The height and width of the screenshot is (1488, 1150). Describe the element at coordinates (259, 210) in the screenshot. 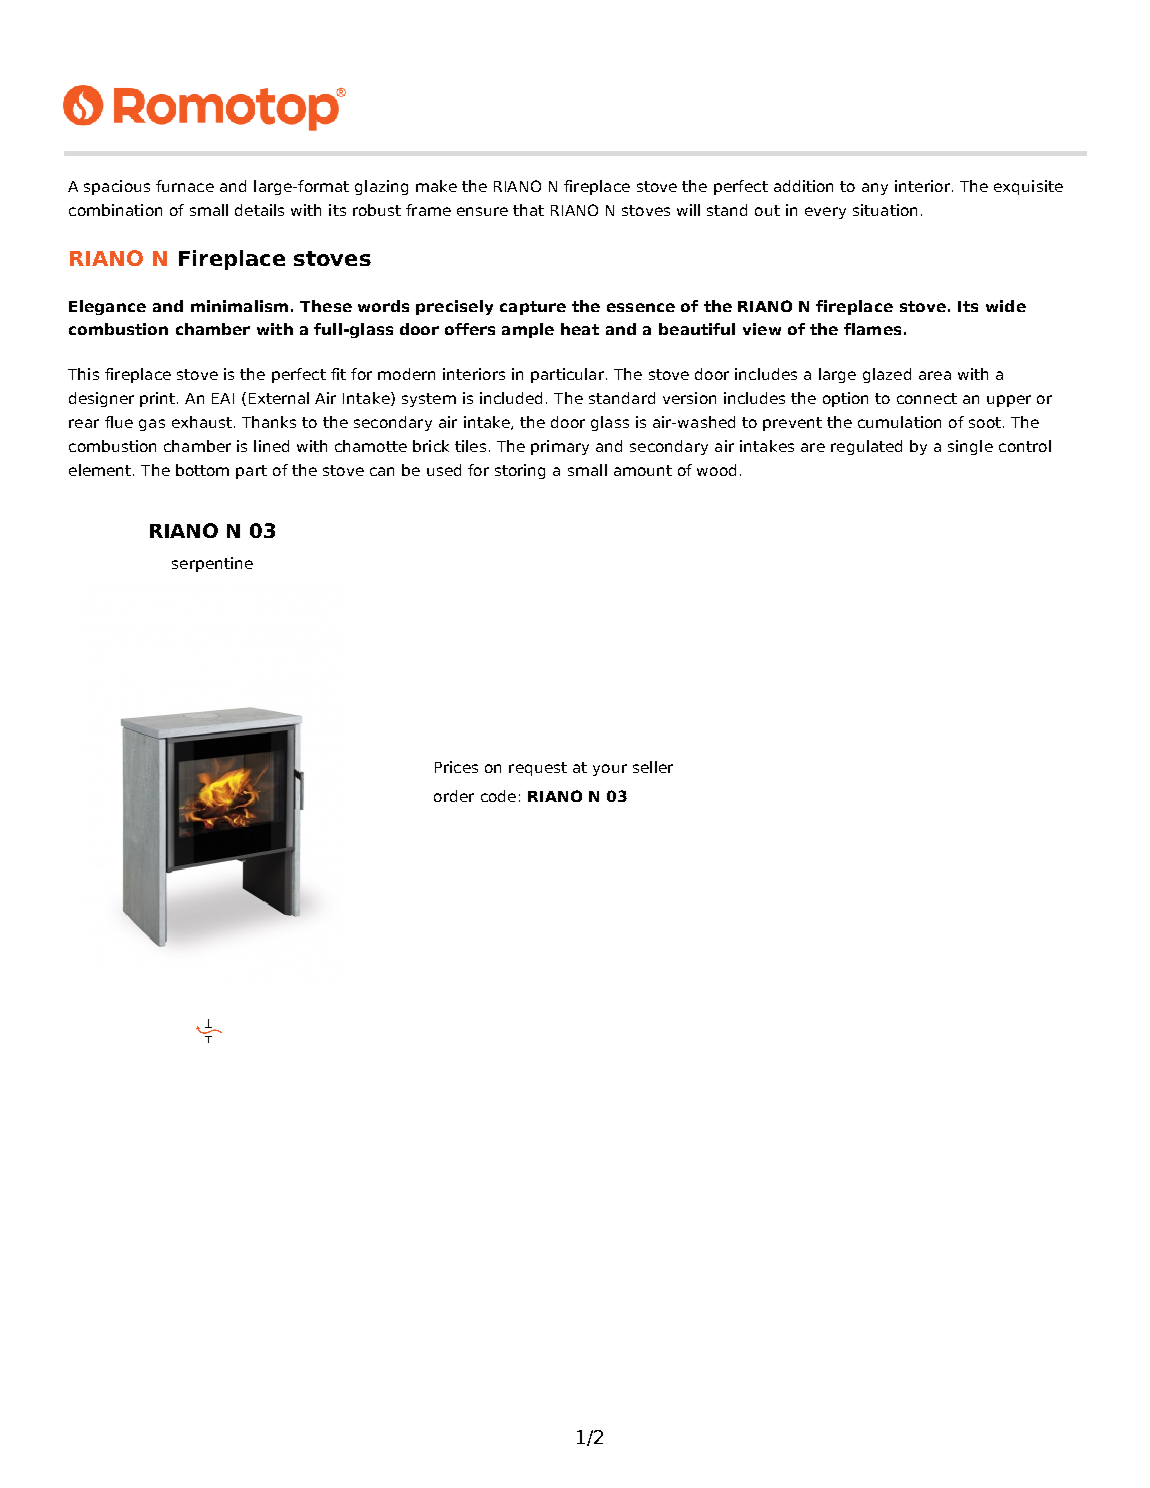

I see `details` at that location.
